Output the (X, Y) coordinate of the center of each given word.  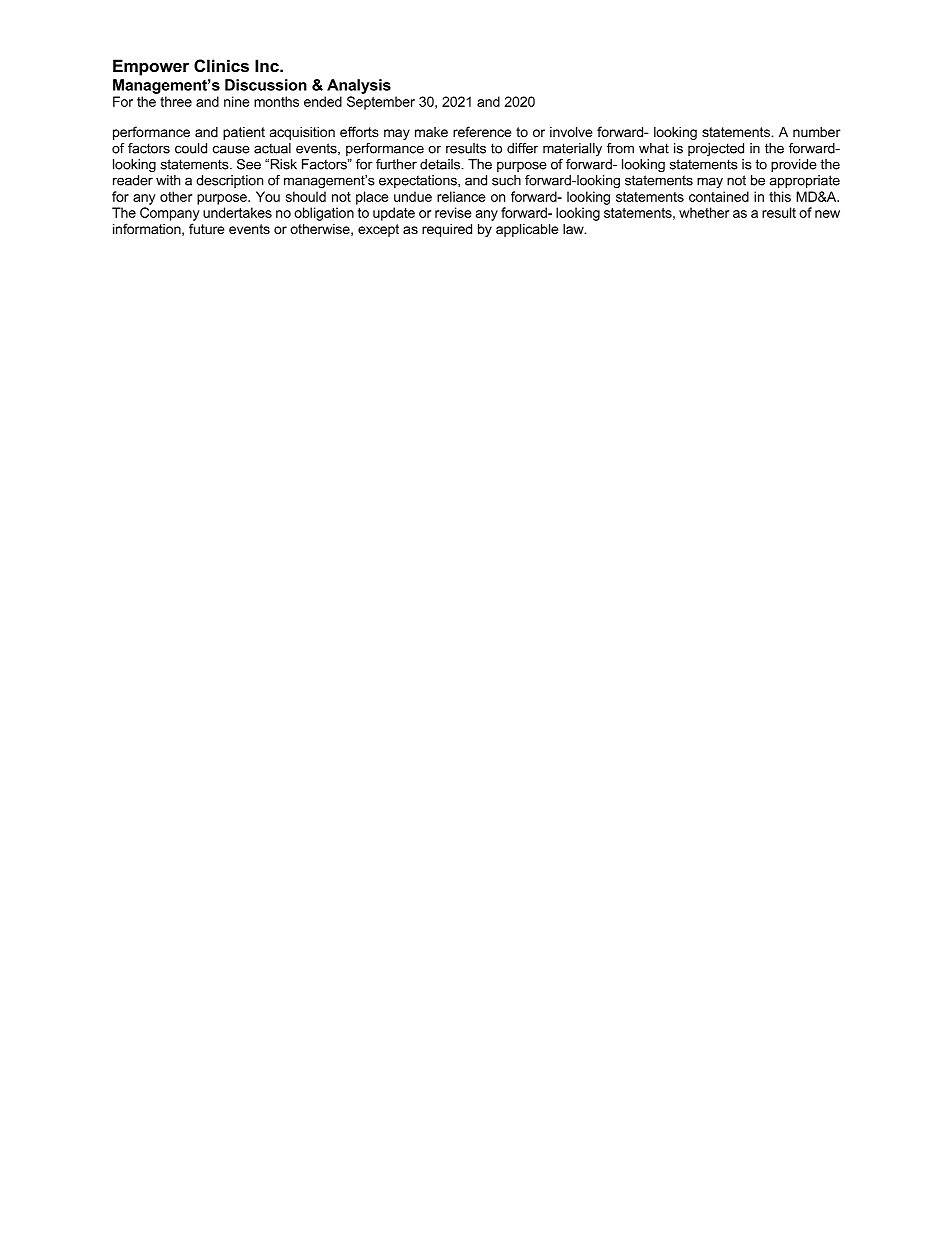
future (206, 228)
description (229, 181)
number (816, 132)
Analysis (359, 86)
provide (794, 165)
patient (244, 133)
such (506, 180)
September (381, 103)
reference (482, 131)
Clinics (221, 65)
